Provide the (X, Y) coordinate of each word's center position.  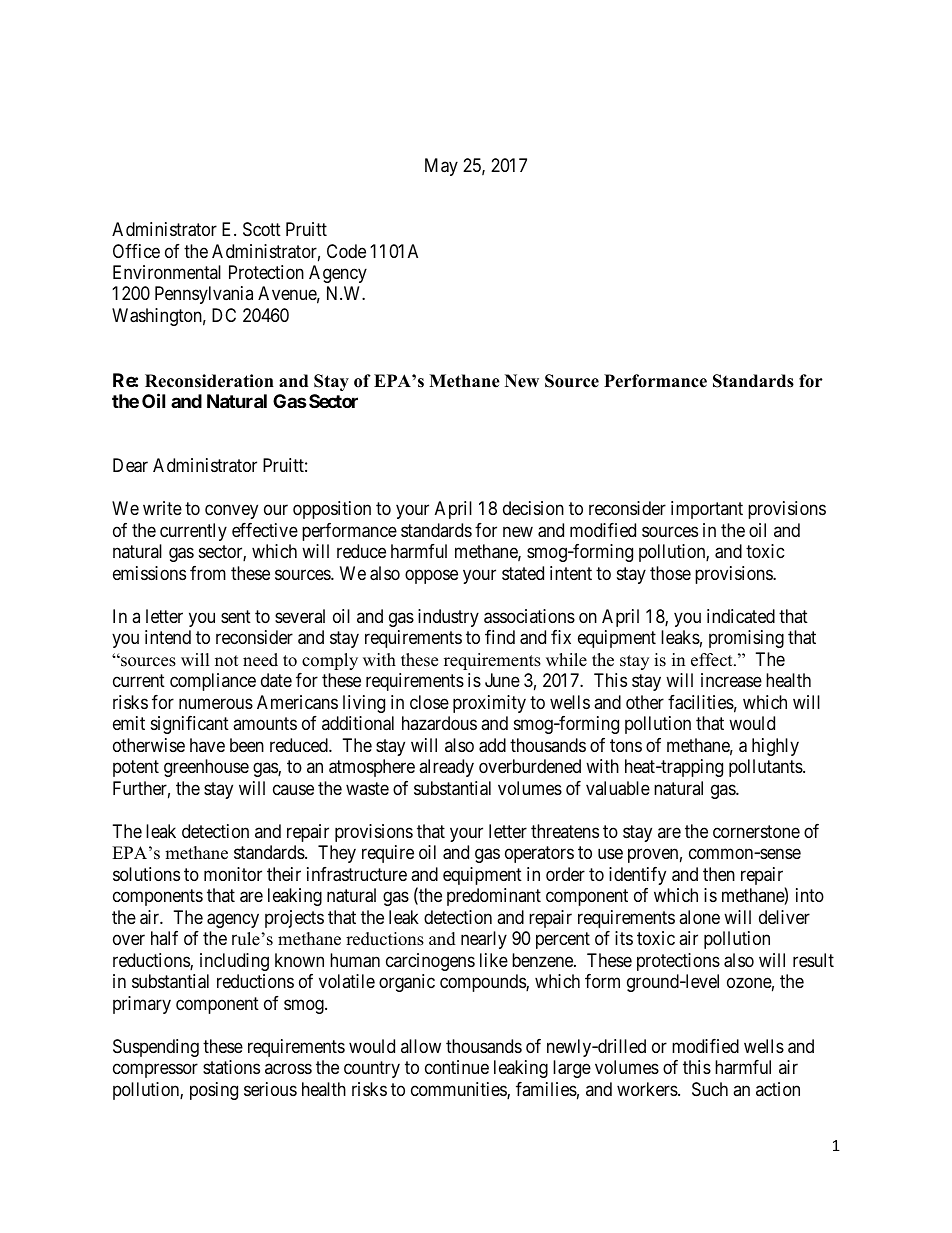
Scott (262, 229)
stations (231, 1067)
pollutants (766, 768)
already (446, 768)
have (207, 745)
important (707, 510)
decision (533, 508)
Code (346, 251)
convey (231, 512)
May (441, 167)
